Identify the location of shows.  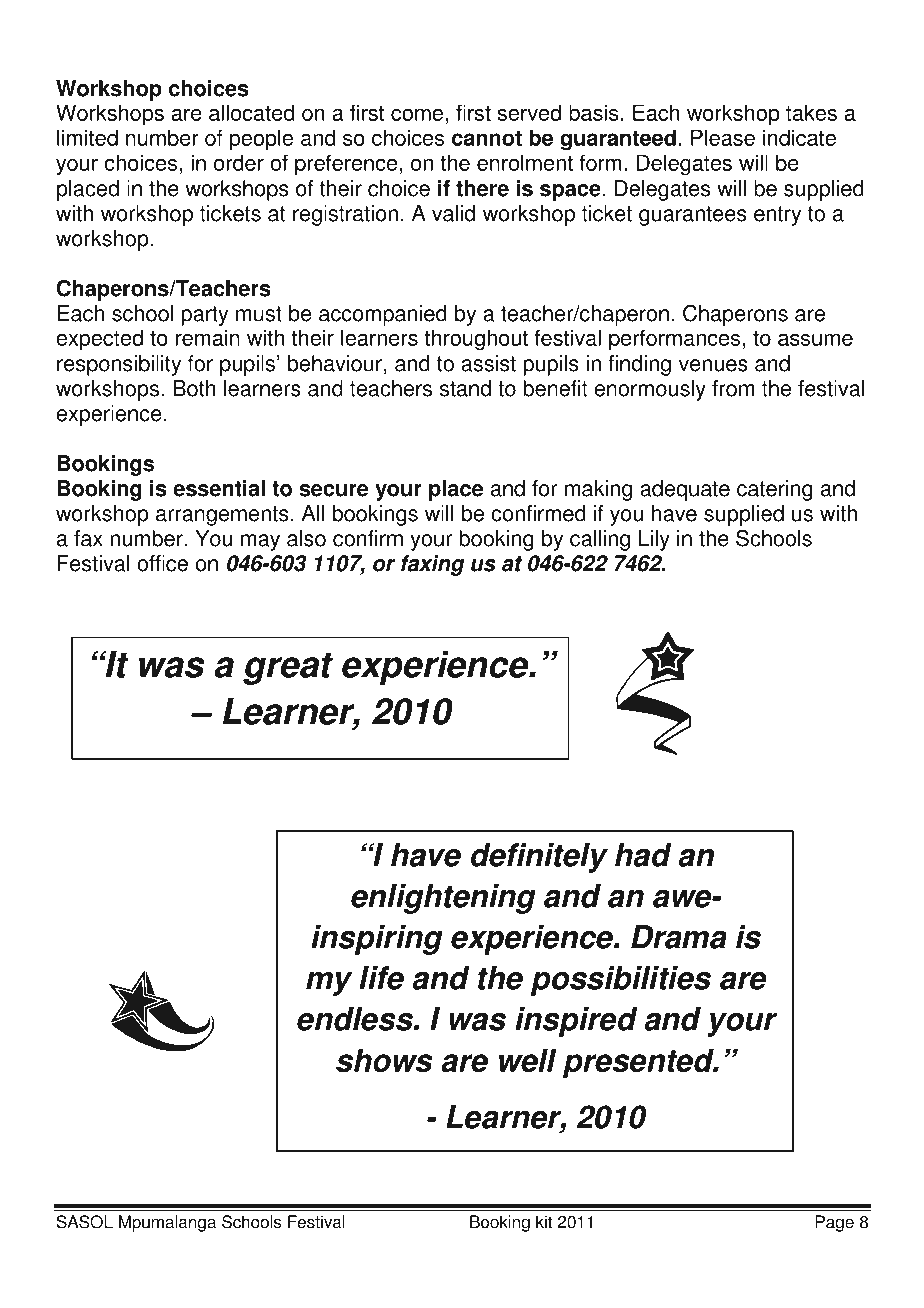
(384, 1060).
